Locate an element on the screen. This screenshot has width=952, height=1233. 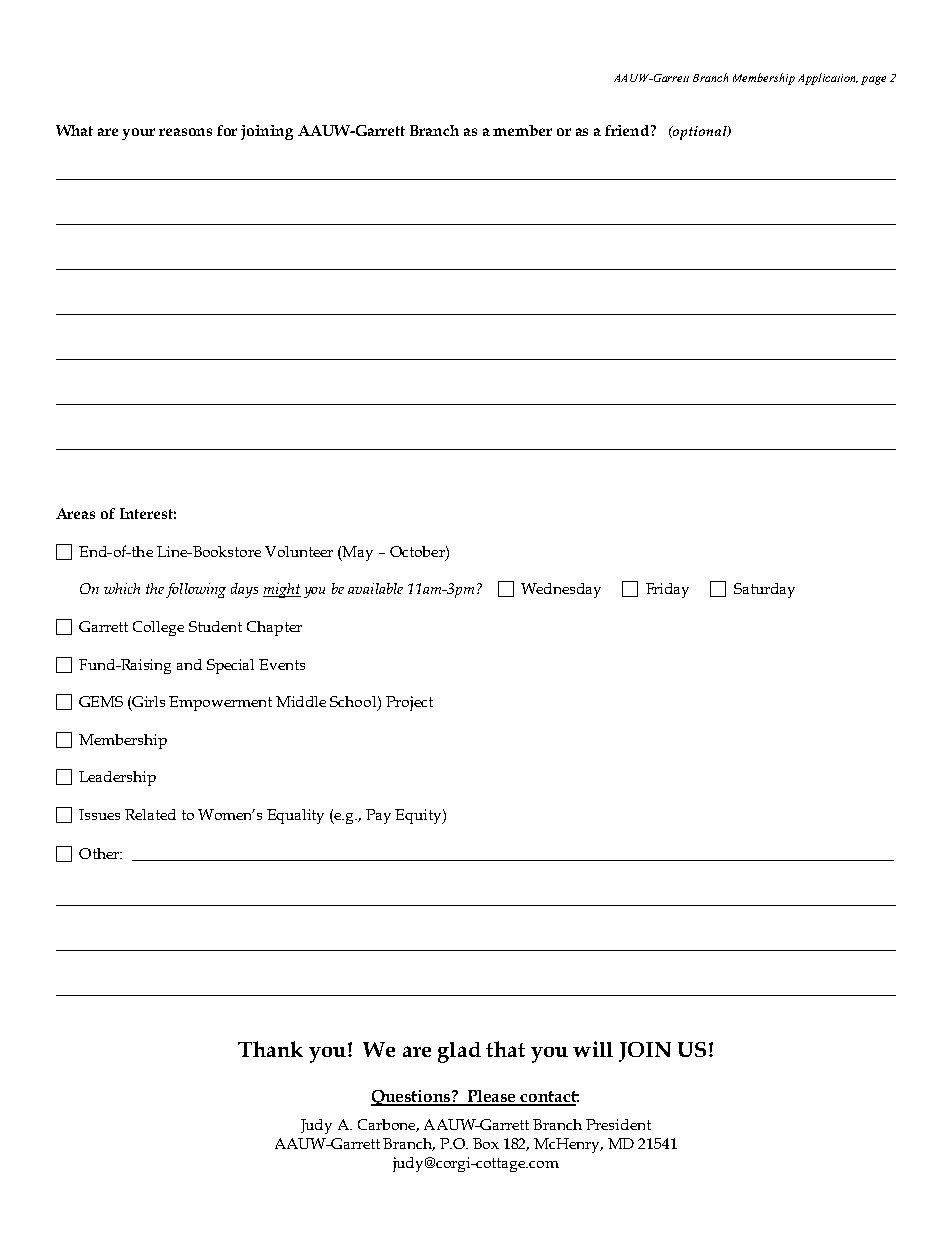
Please is located at coordinates (492, 1097).
